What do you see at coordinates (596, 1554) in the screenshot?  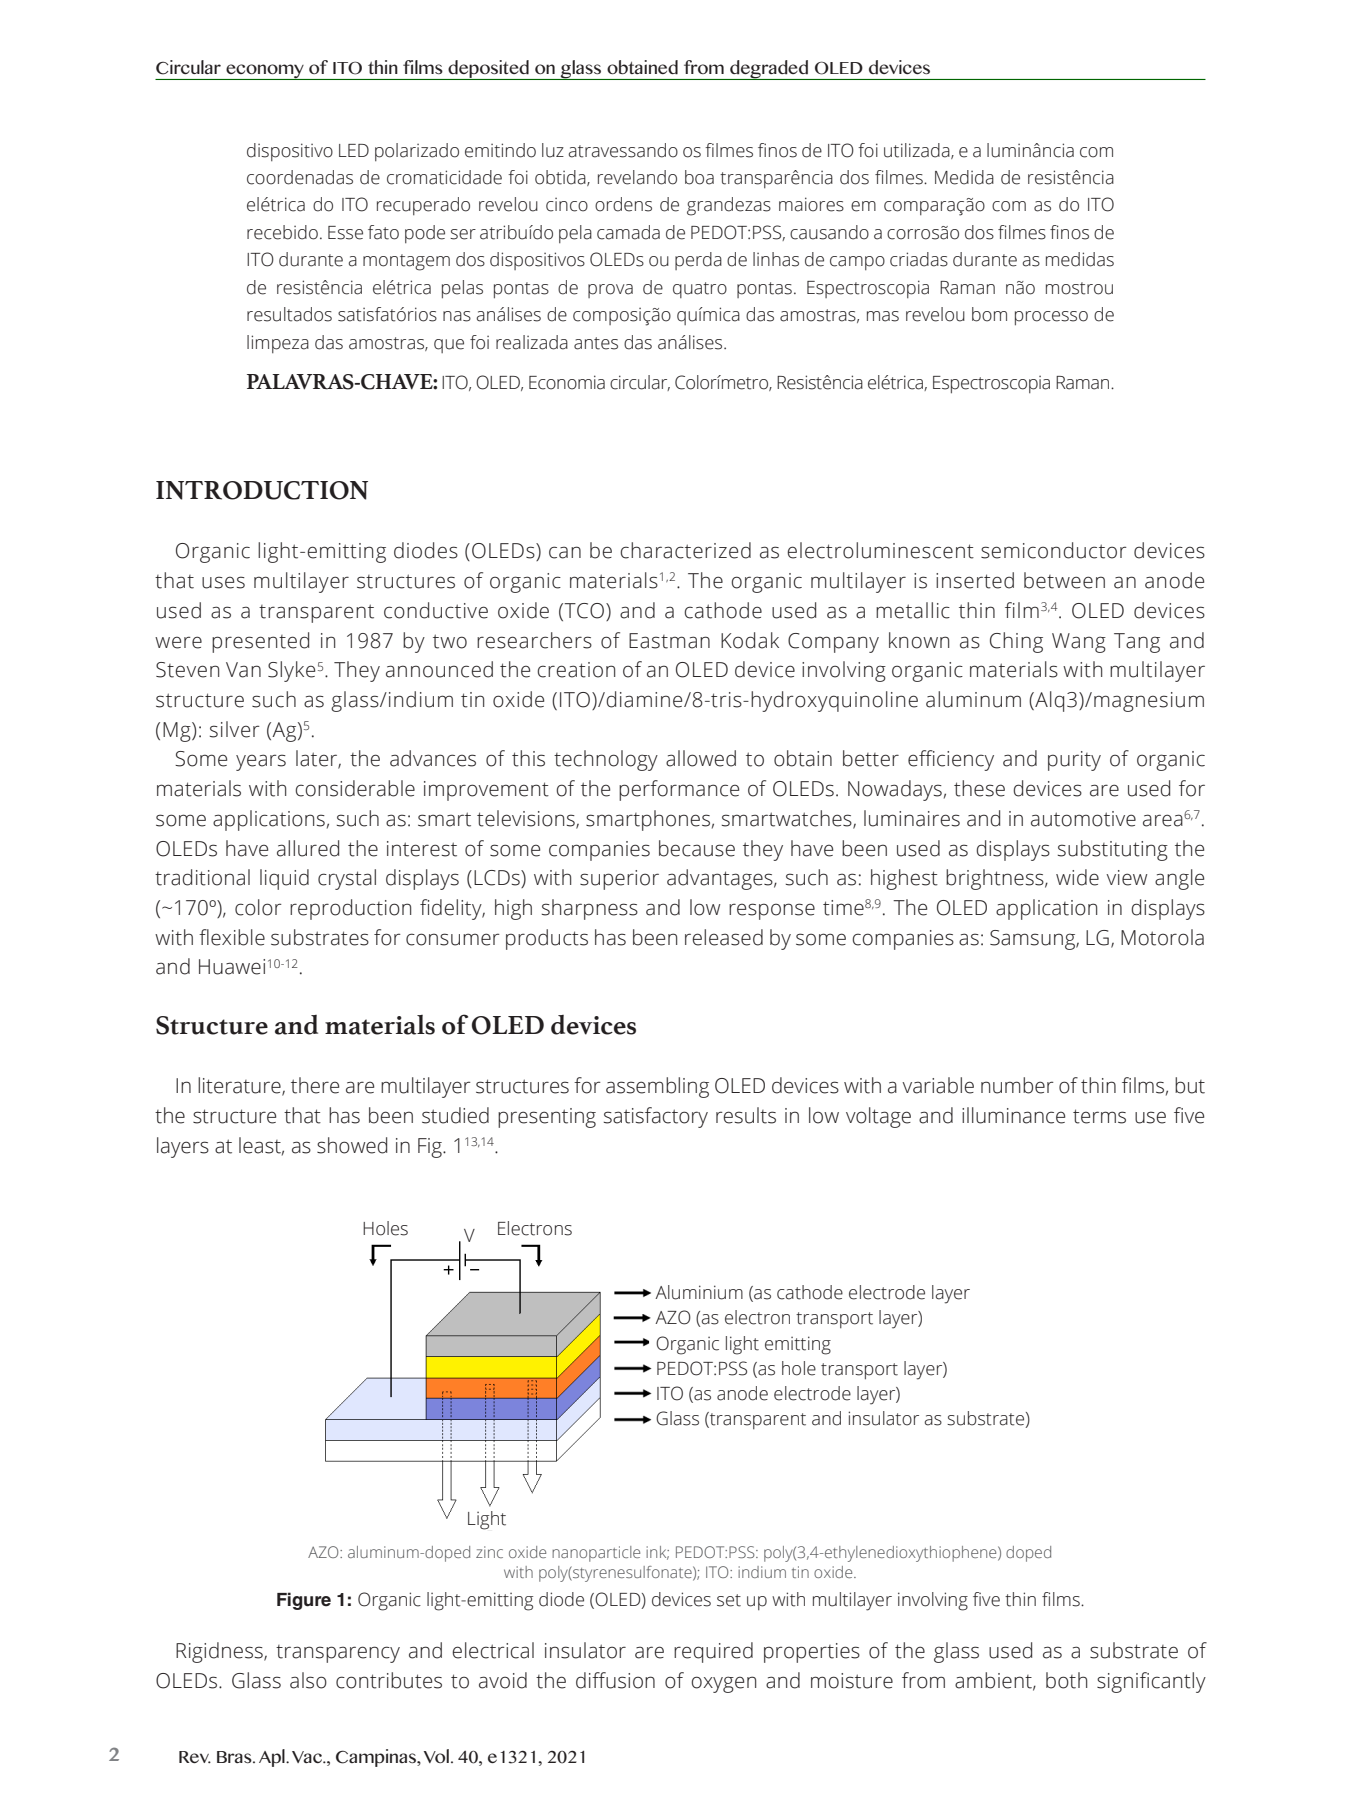 I see `nanoparticle` at bounding box center [596, 1554].
